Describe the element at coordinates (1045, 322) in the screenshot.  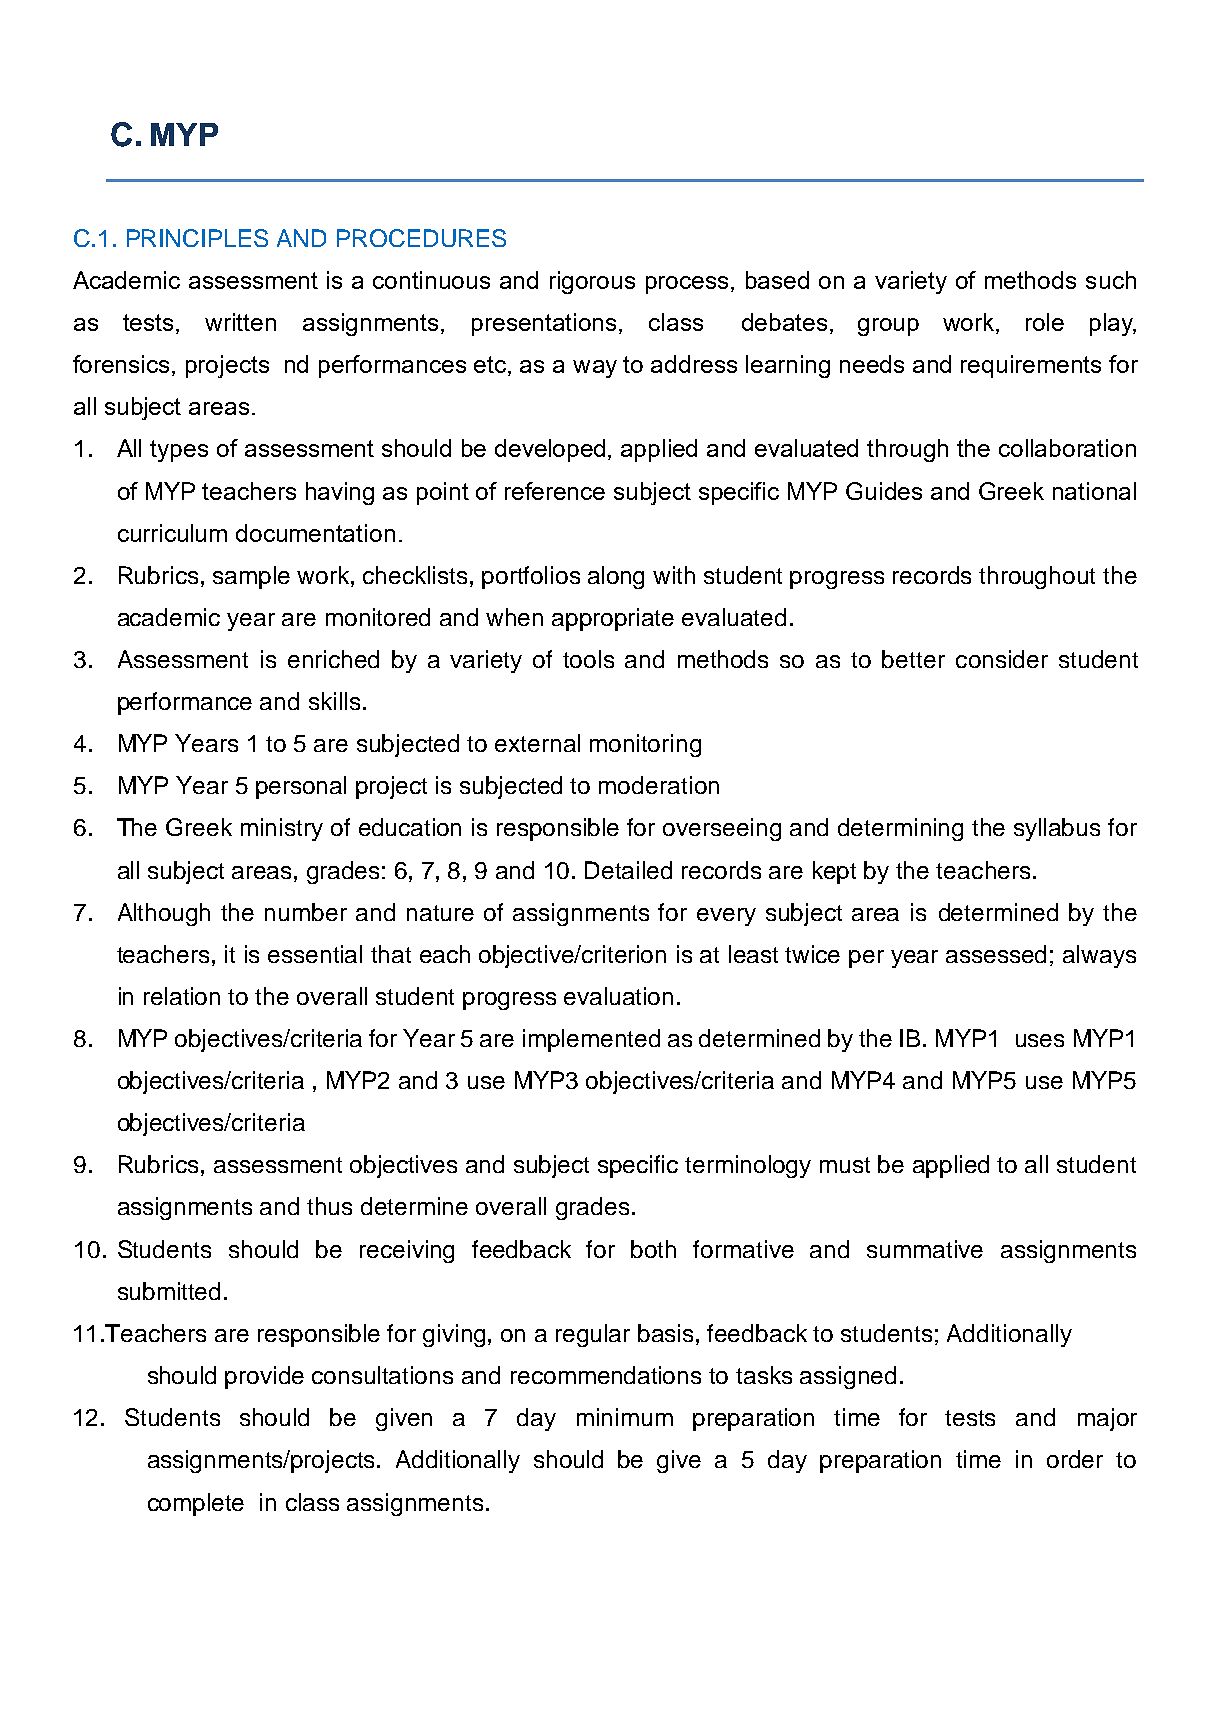
I see `role` at that location.
